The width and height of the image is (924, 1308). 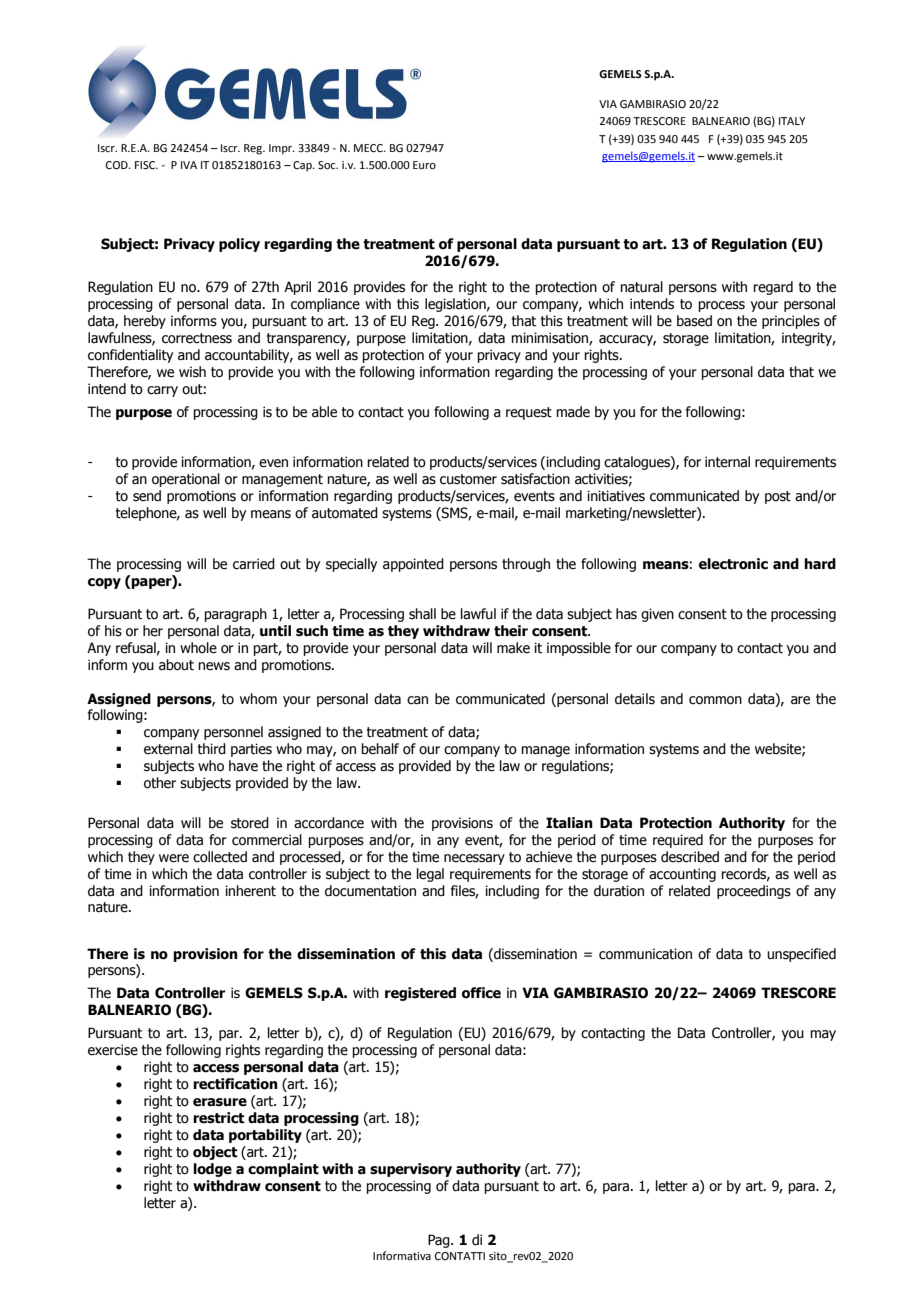 What do you see at coordinates (176, 665) in the image?
I see `about` at bounding box center [176, 665].
